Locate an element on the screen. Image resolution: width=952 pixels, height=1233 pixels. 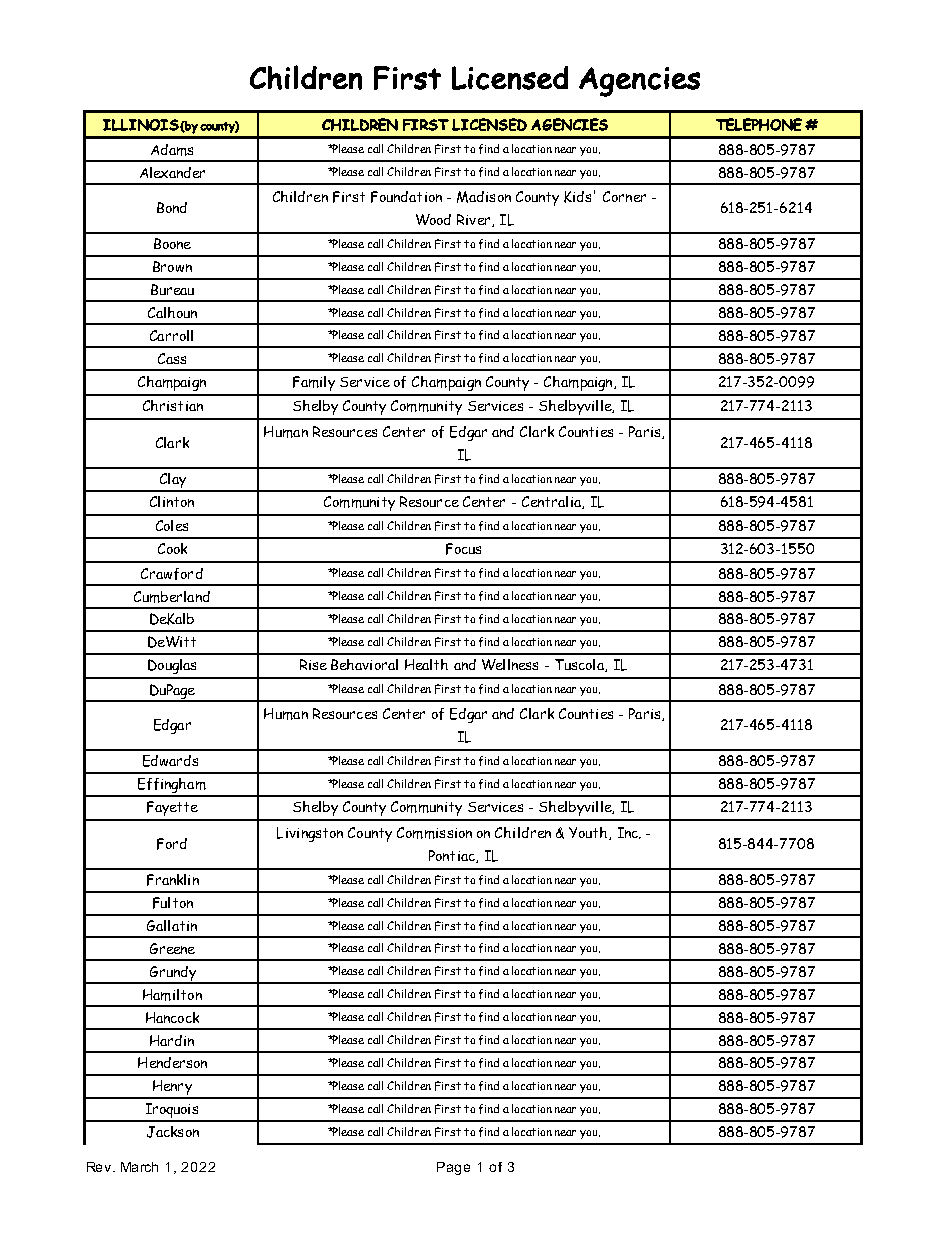
Jackson is located at coordinates (173, 1132).
